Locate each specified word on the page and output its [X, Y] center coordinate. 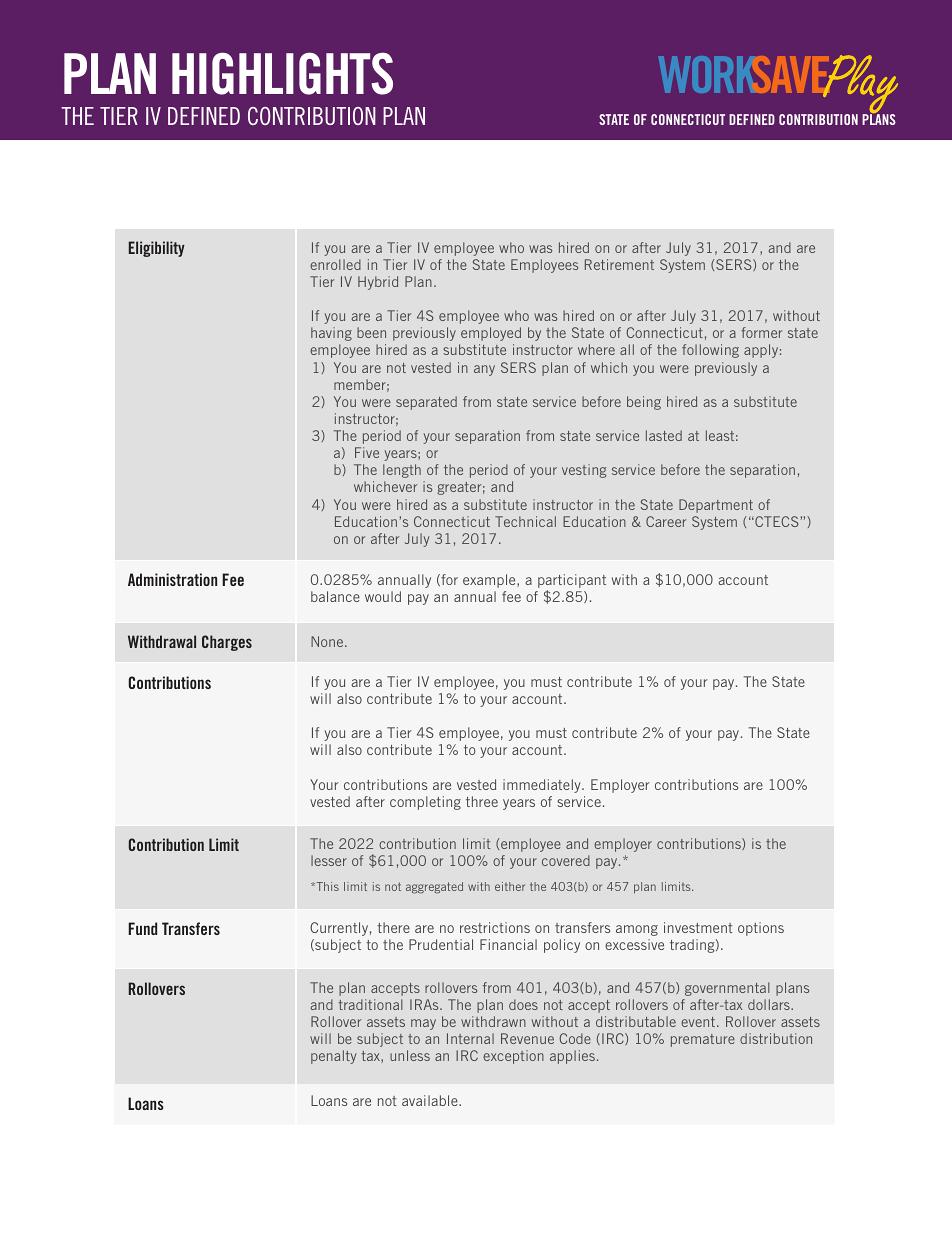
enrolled [335, 264]
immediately [543, 786]
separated [426, 403]
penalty [333, 1057]
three [482, 801]
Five [367, 452]
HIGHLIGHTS [282, 73]
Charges [227, 643]
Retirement [619, 264]
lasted [664, 435]
